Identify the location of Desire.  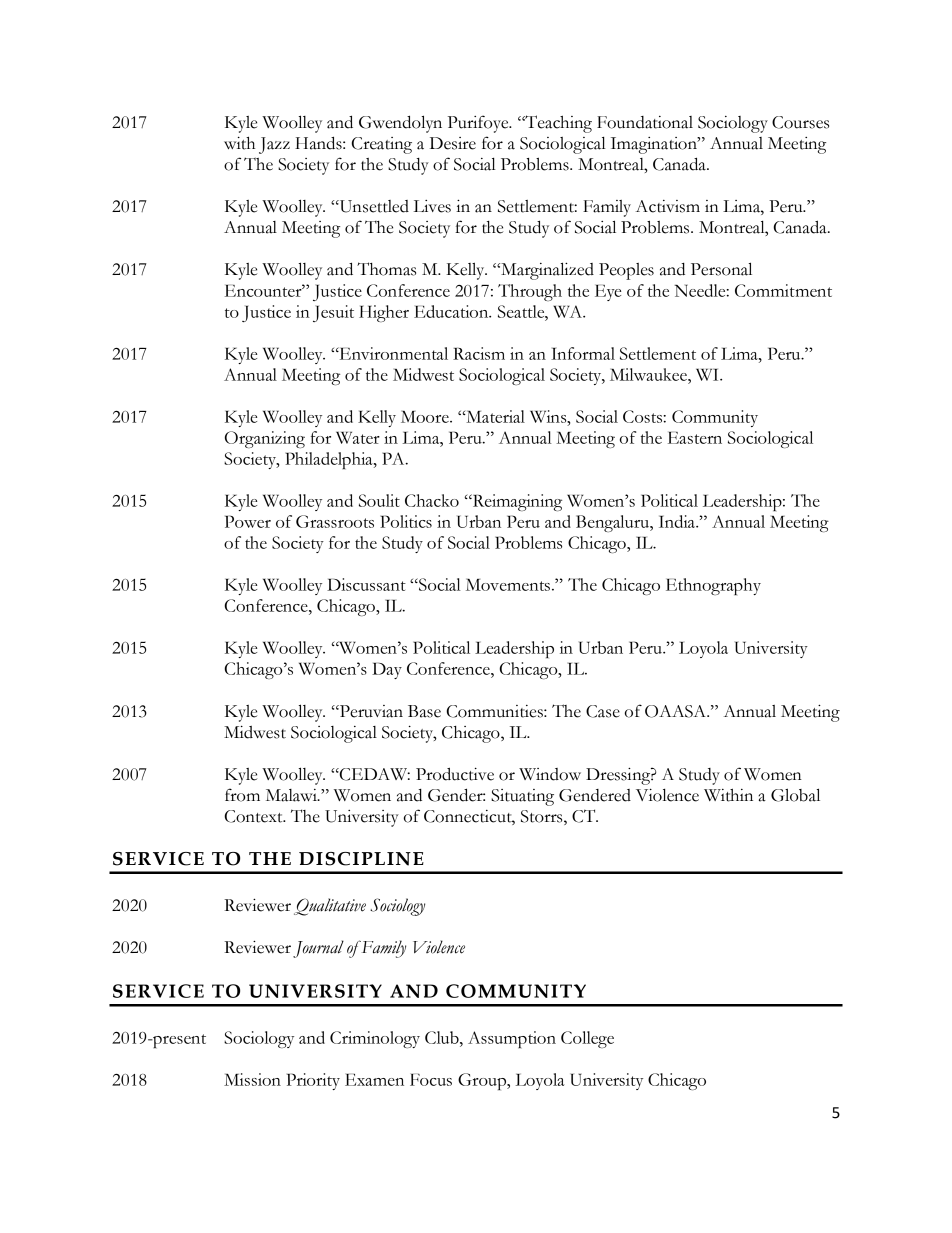
(453, 143).
